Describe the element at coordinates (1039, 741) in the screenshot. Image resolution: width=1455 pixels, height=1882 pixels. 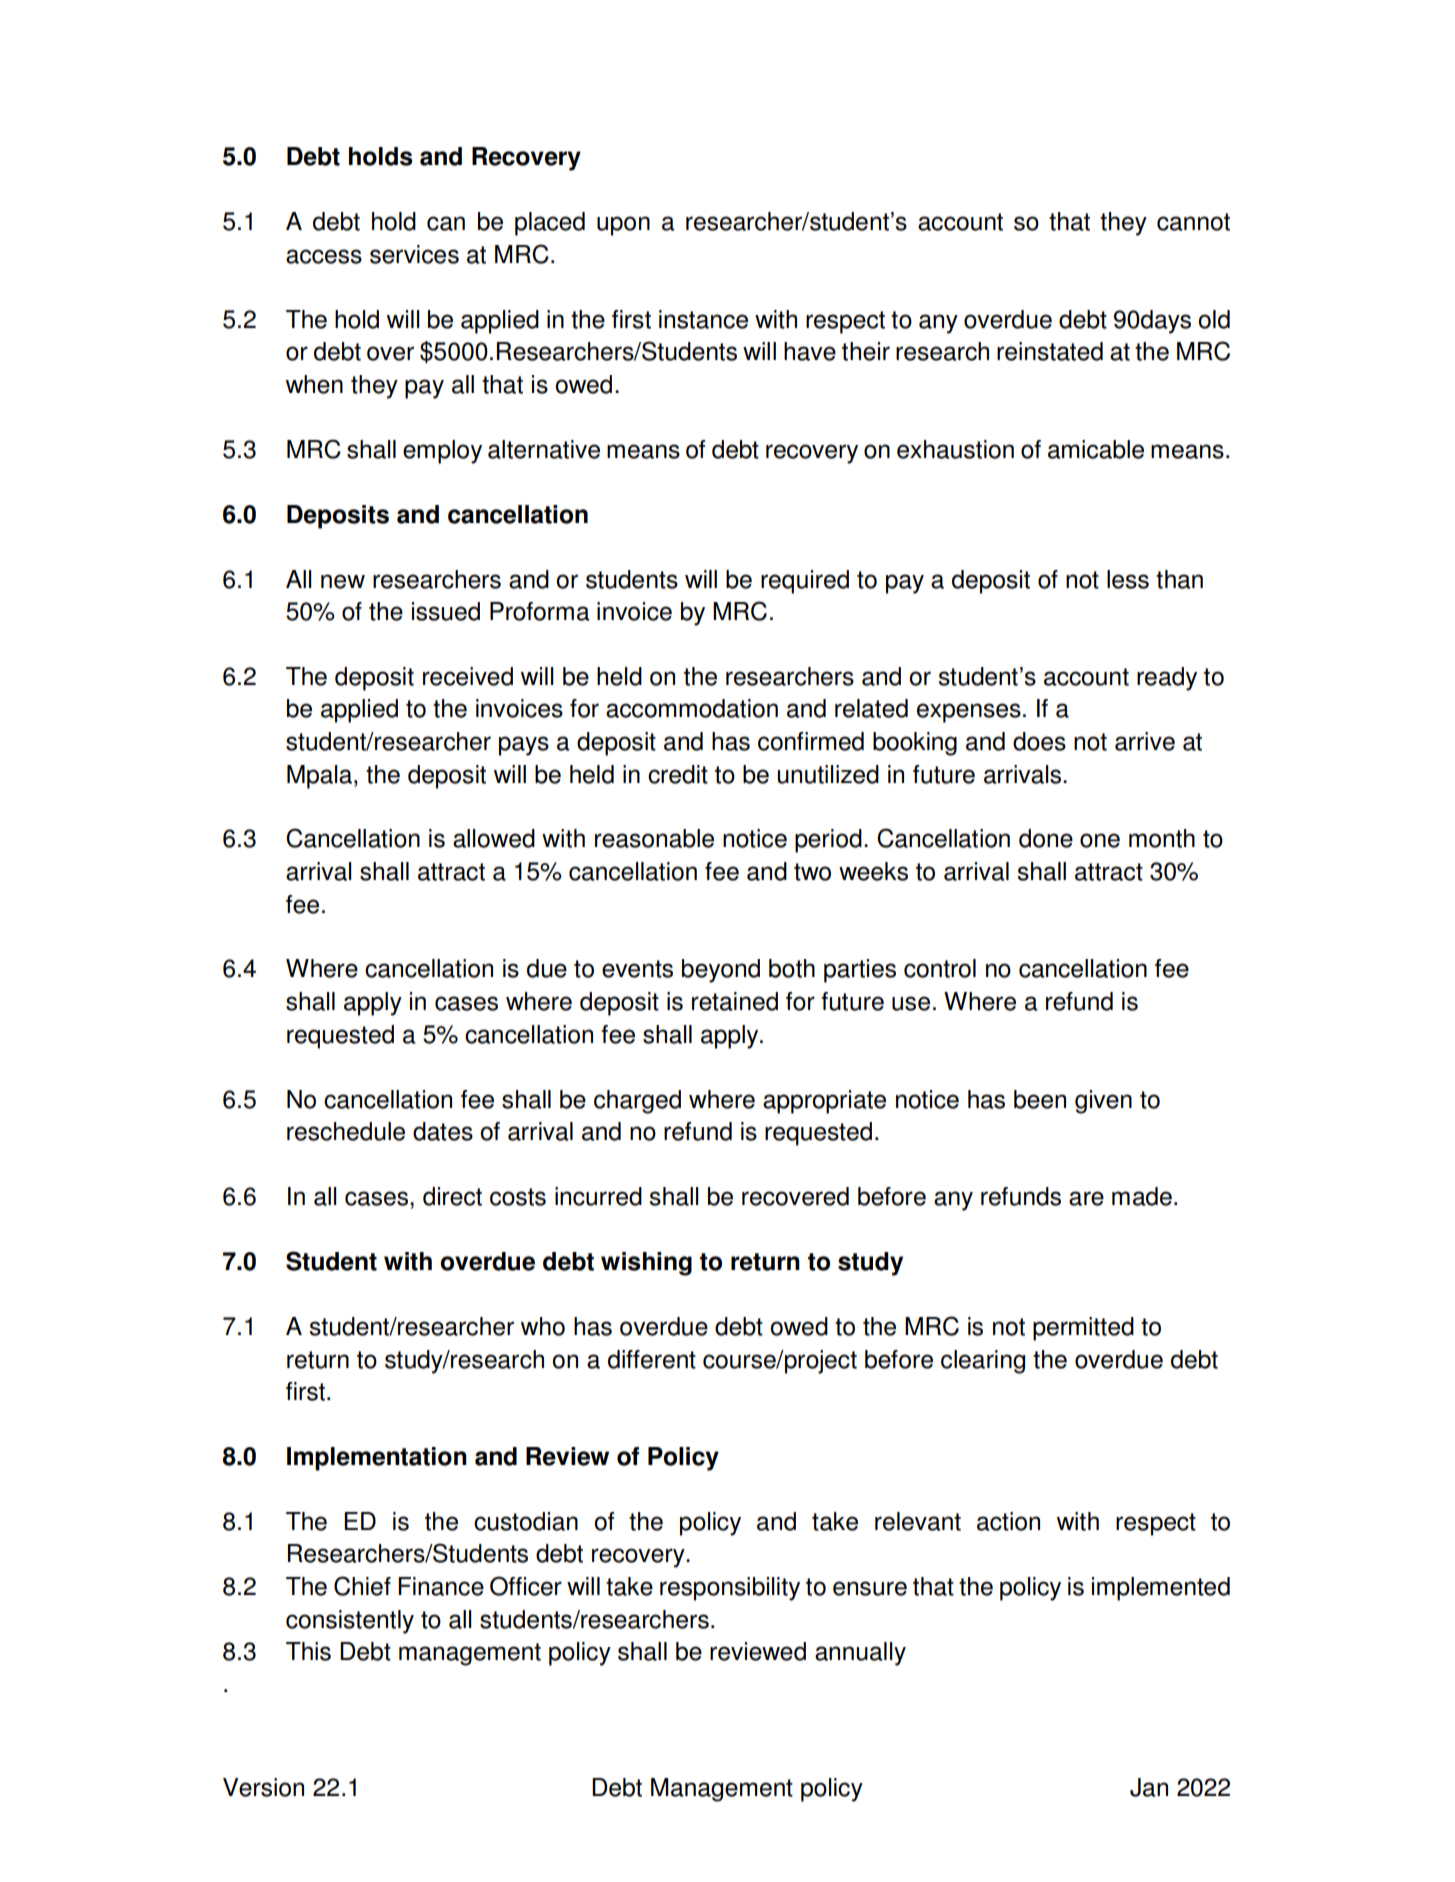
I see `does` at that location.
